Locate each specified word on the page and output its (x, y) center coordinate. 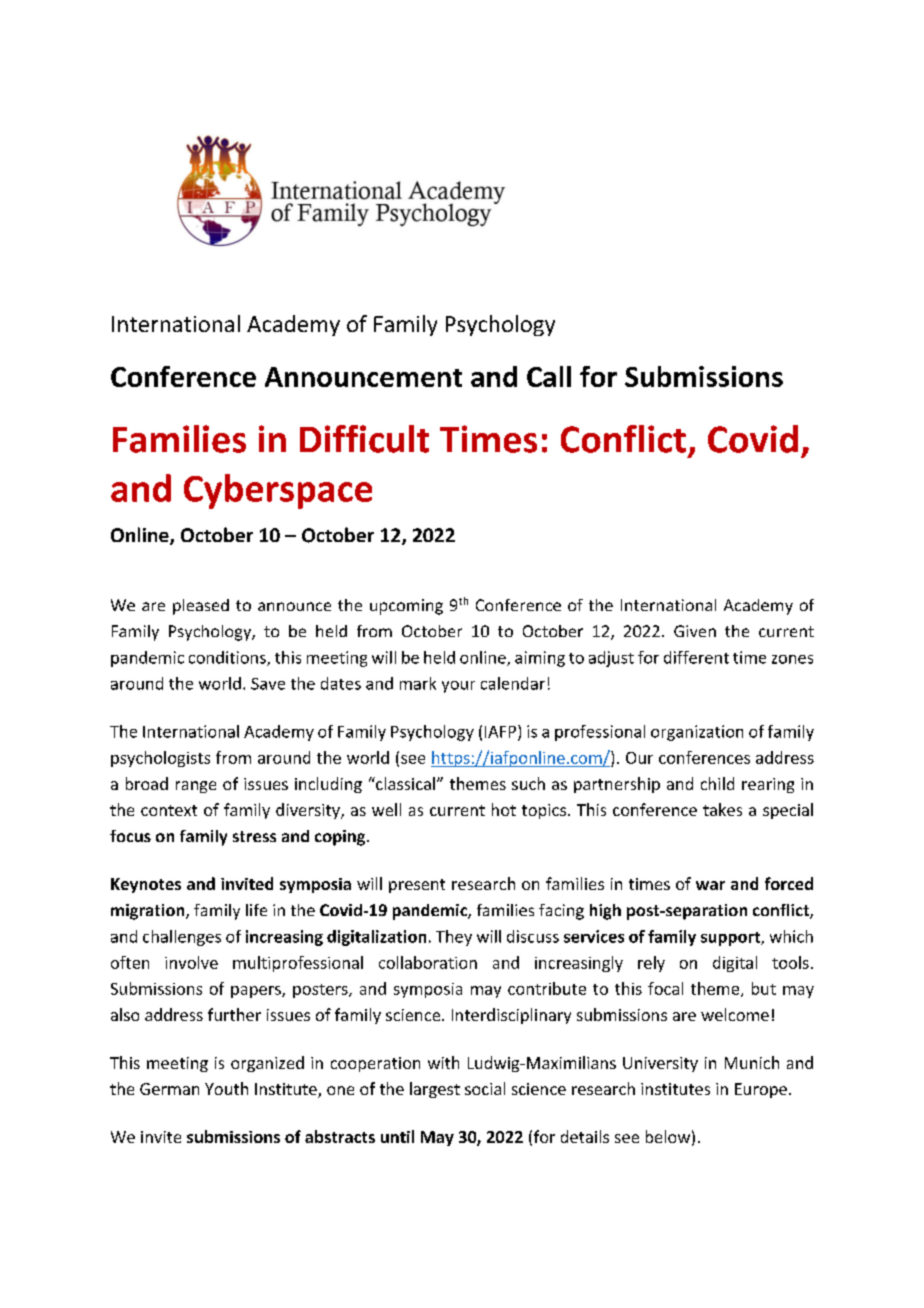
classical (404, 783)
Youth (226, 1088)
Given (695, 631)
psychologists (160, 759)
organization (697, 733)
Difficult (364, 439)
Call (549, 376)
